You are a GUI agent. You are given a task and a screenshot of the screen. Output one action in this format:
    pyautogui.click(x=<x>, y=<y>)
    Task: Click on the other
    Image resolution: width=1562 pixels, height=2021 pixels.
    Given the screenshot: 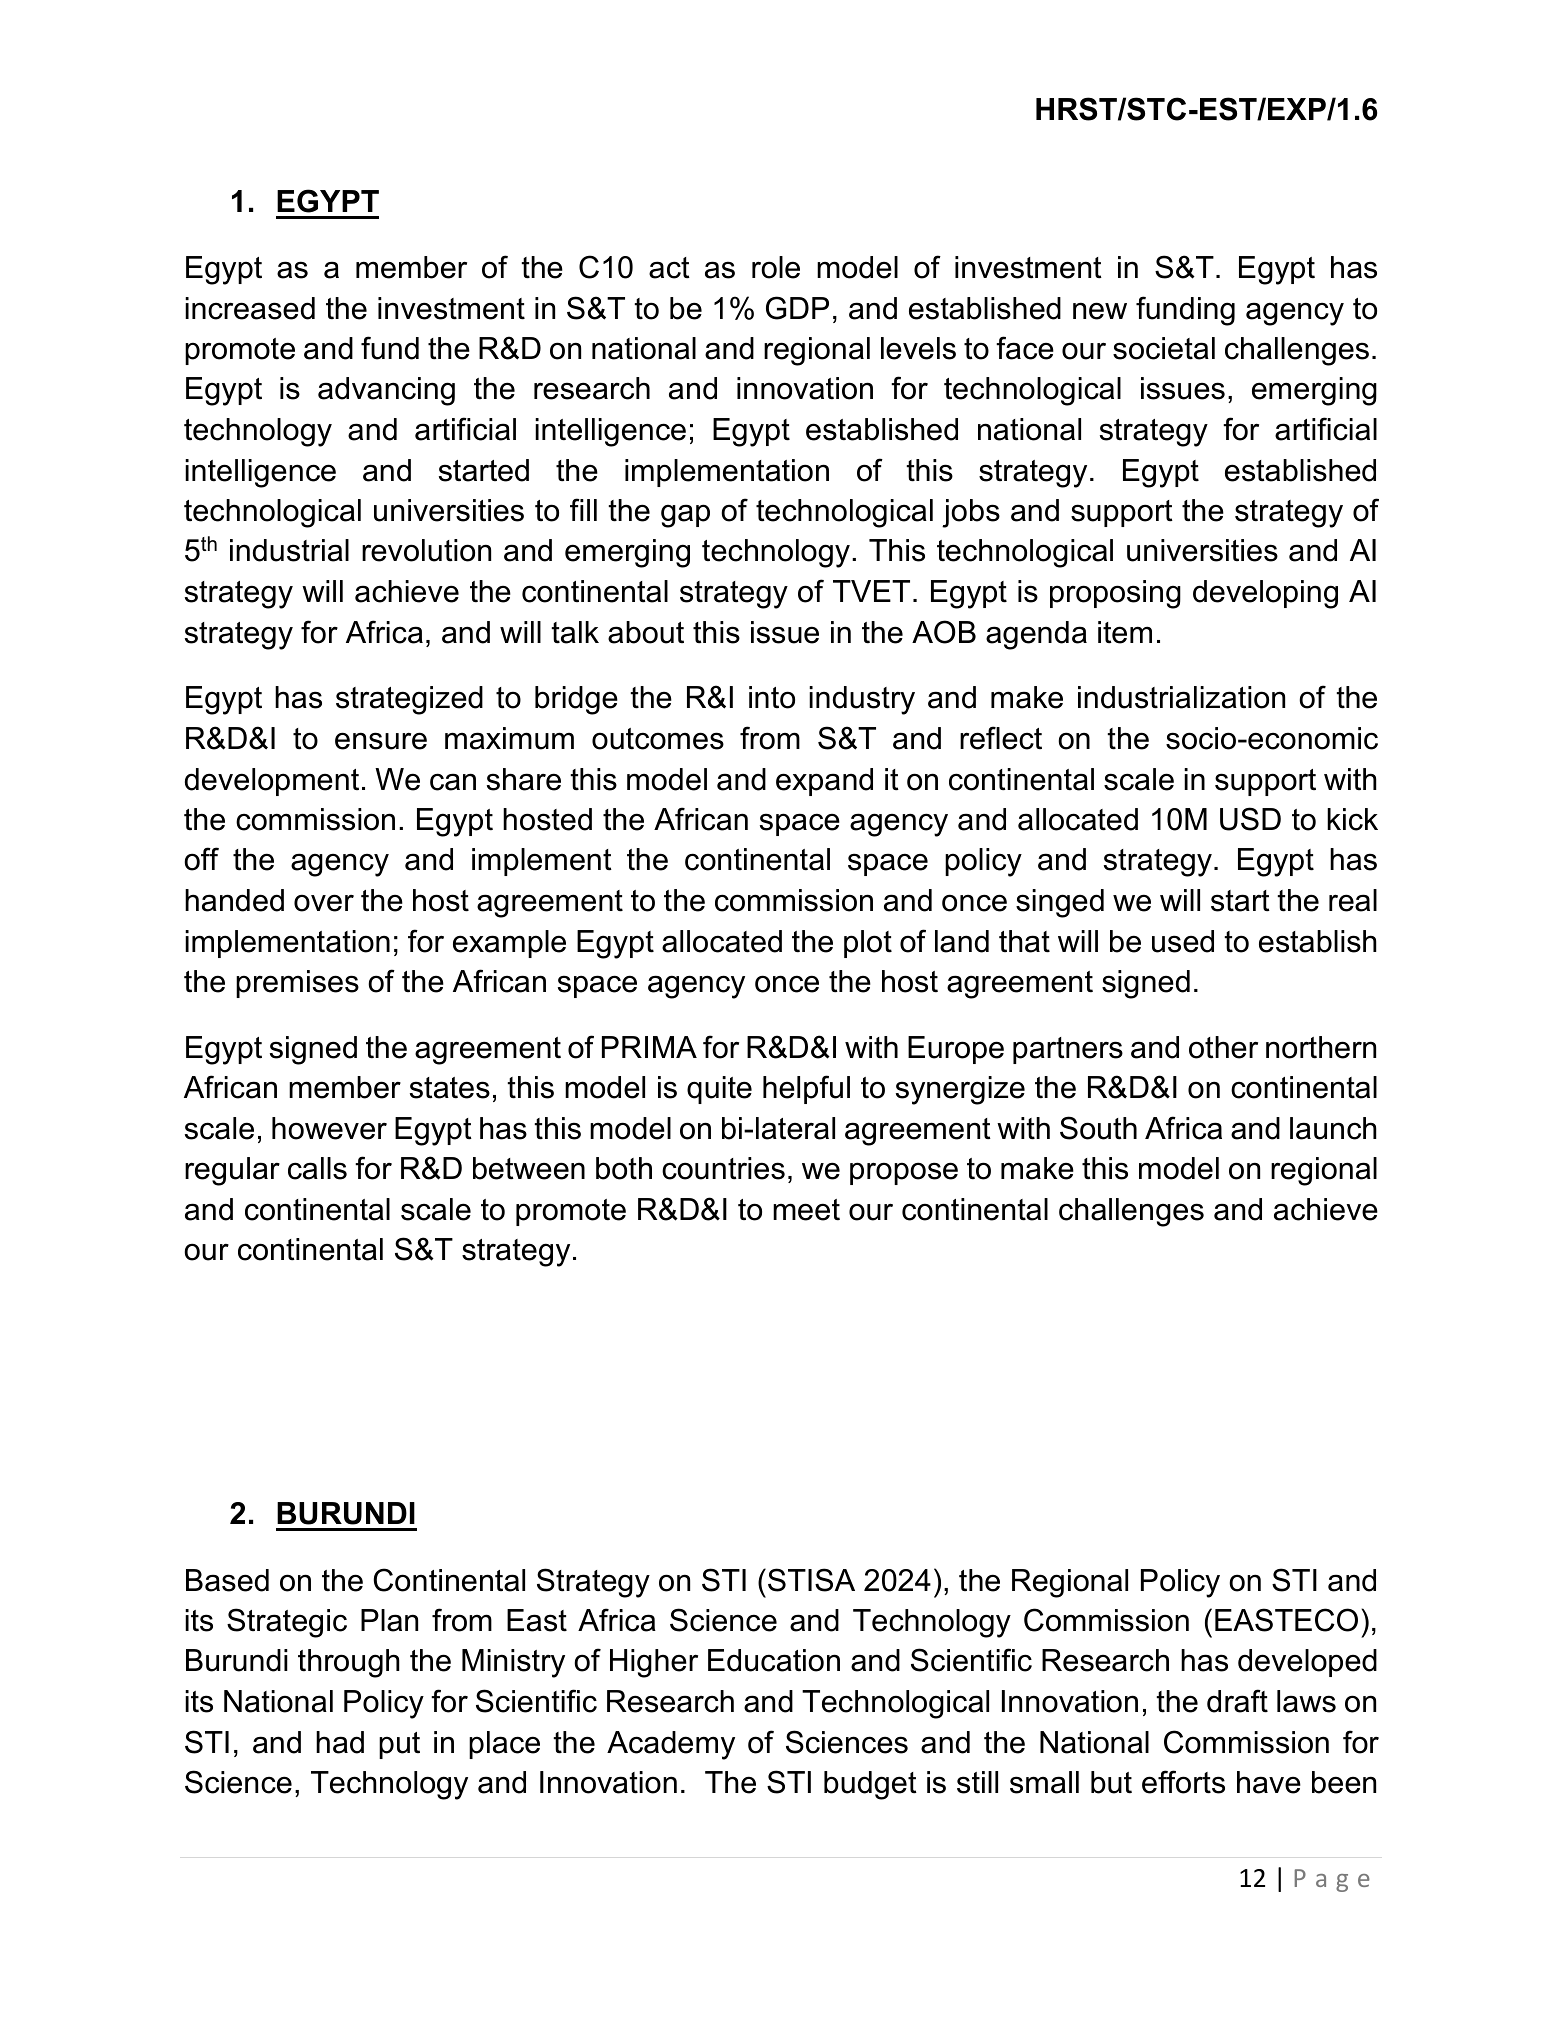 What is the action you would take?
    pyautogui.click(x=1223, y=1047)
